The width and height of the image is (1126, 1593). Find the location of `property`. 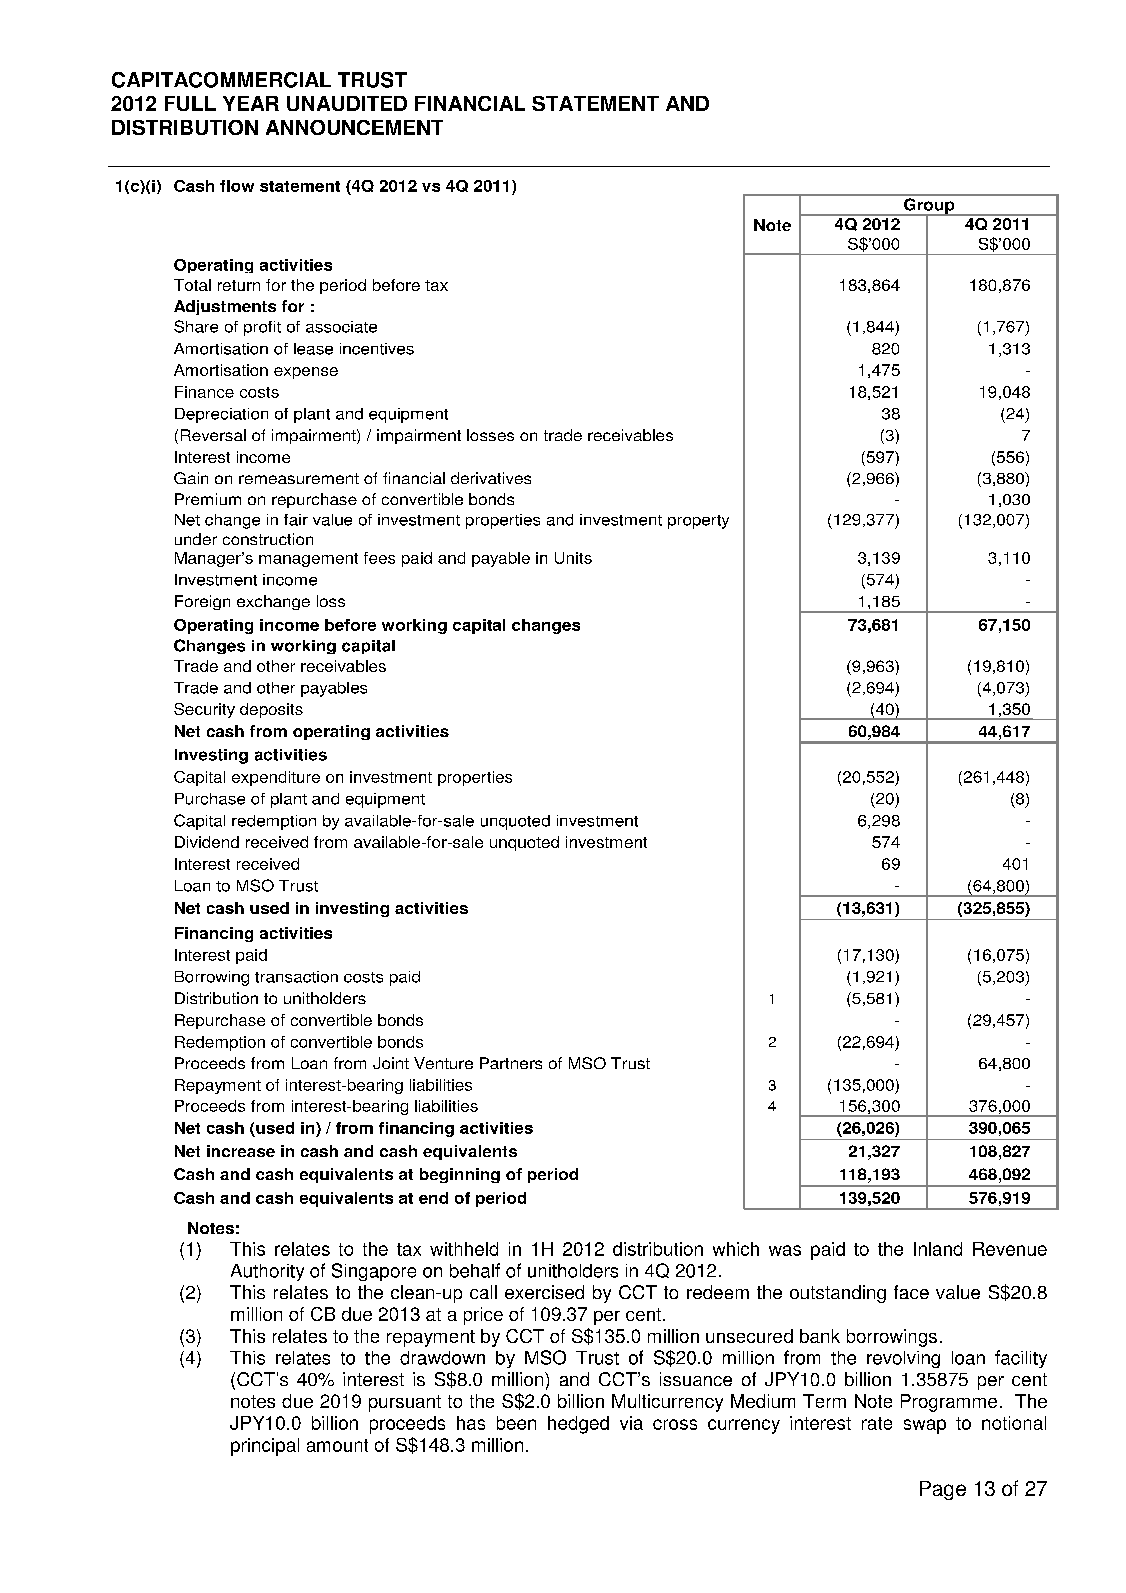

property is located at coordinates (698, 522).
